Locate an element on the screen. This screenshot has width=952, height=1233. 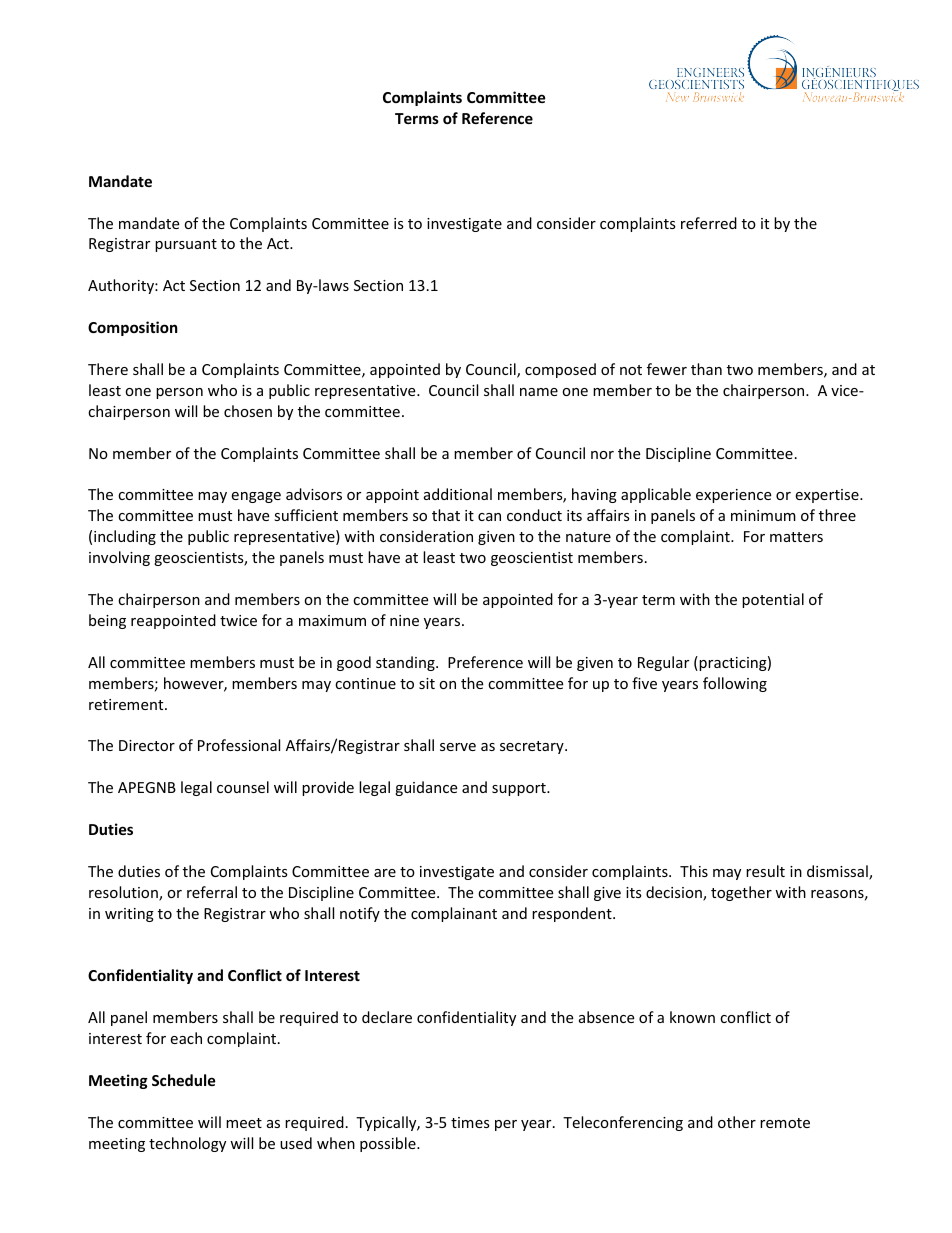
following is located at coordinates (735, 684).
